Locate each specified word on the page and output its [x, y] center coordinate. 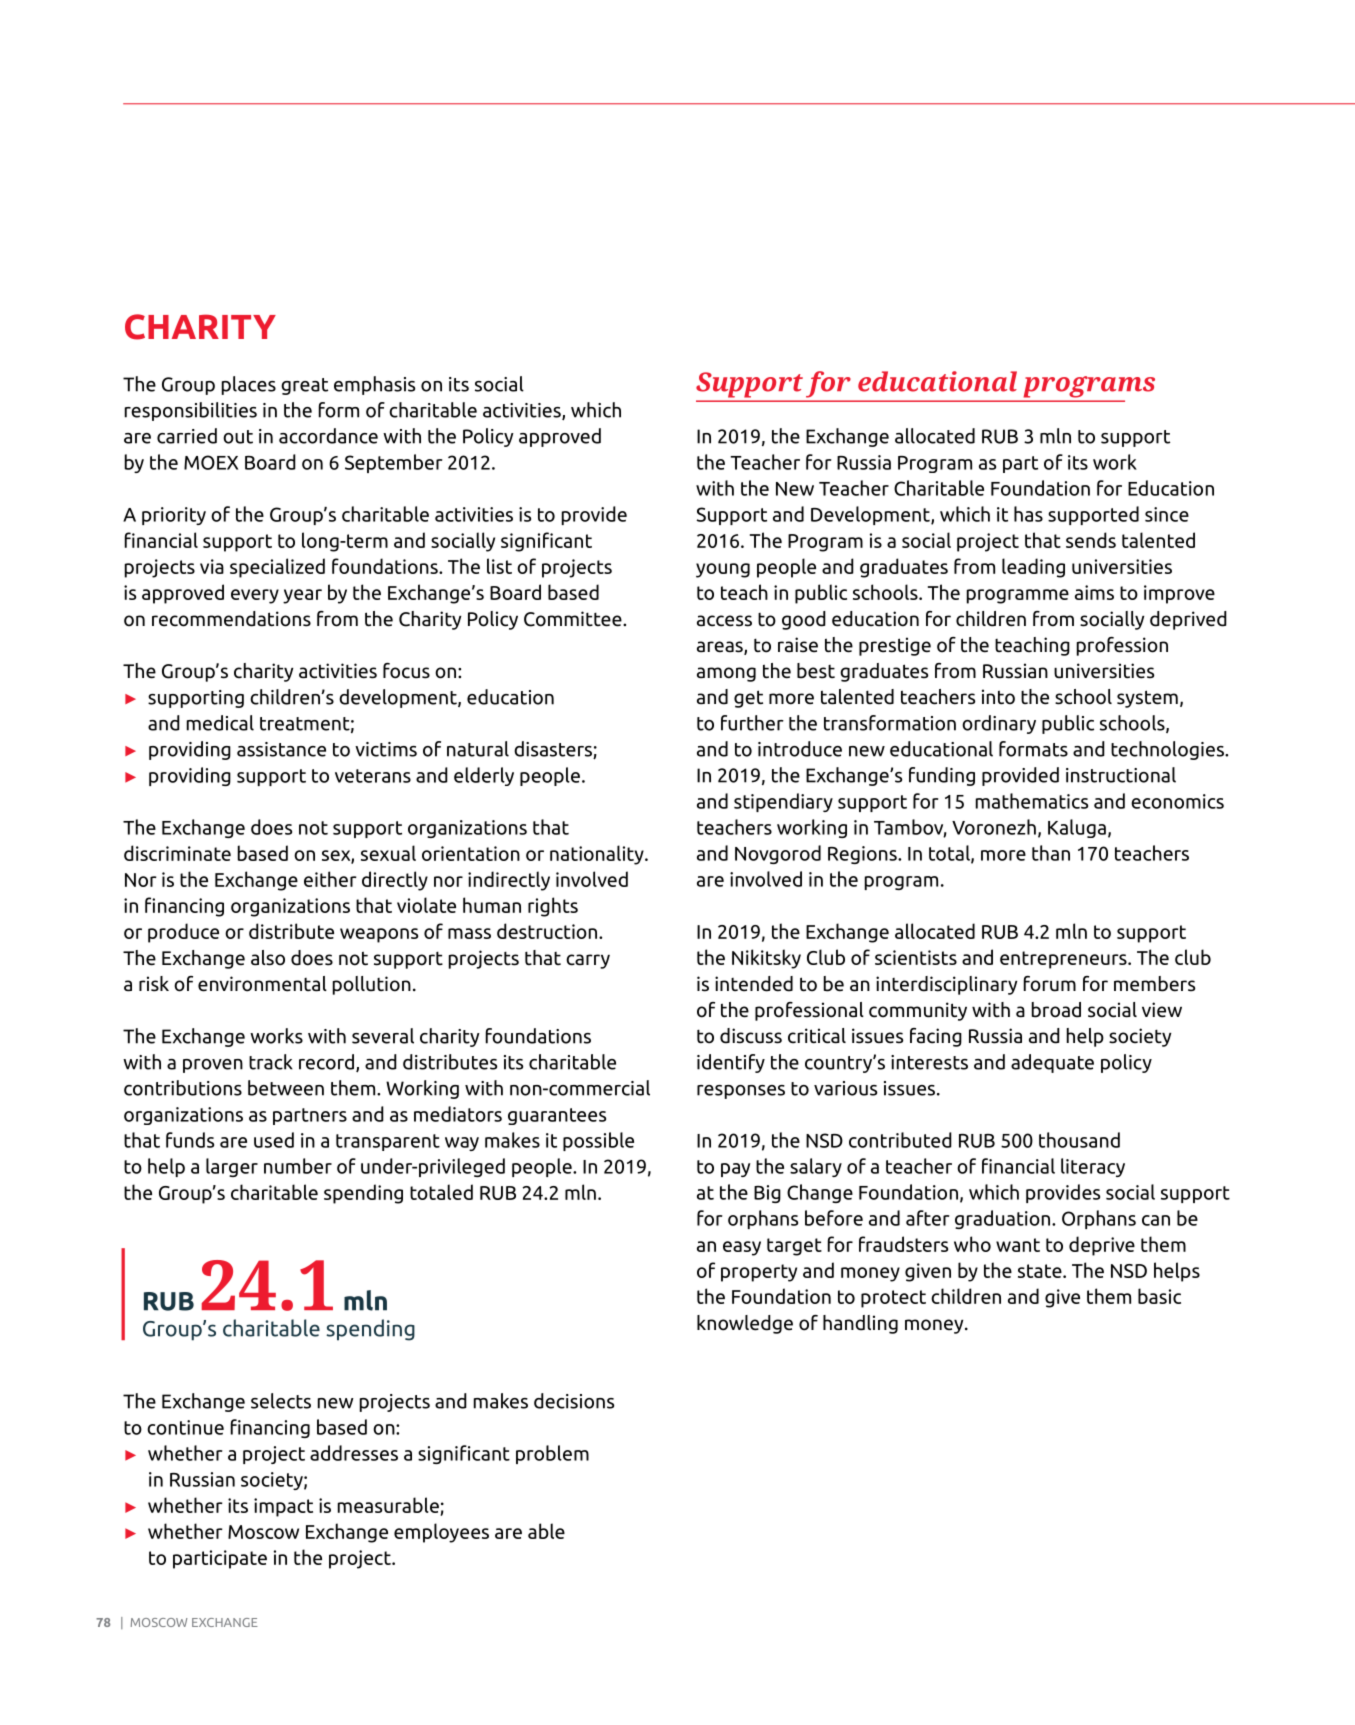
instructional [1121, 775]
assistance [281, 749]
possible [598, 1141]
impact [283, 1507]
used [274, 1140]
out [238, 437]
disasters [554, 750]
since [1167, 514]
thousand [1079, 1140]
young [723, 570]
